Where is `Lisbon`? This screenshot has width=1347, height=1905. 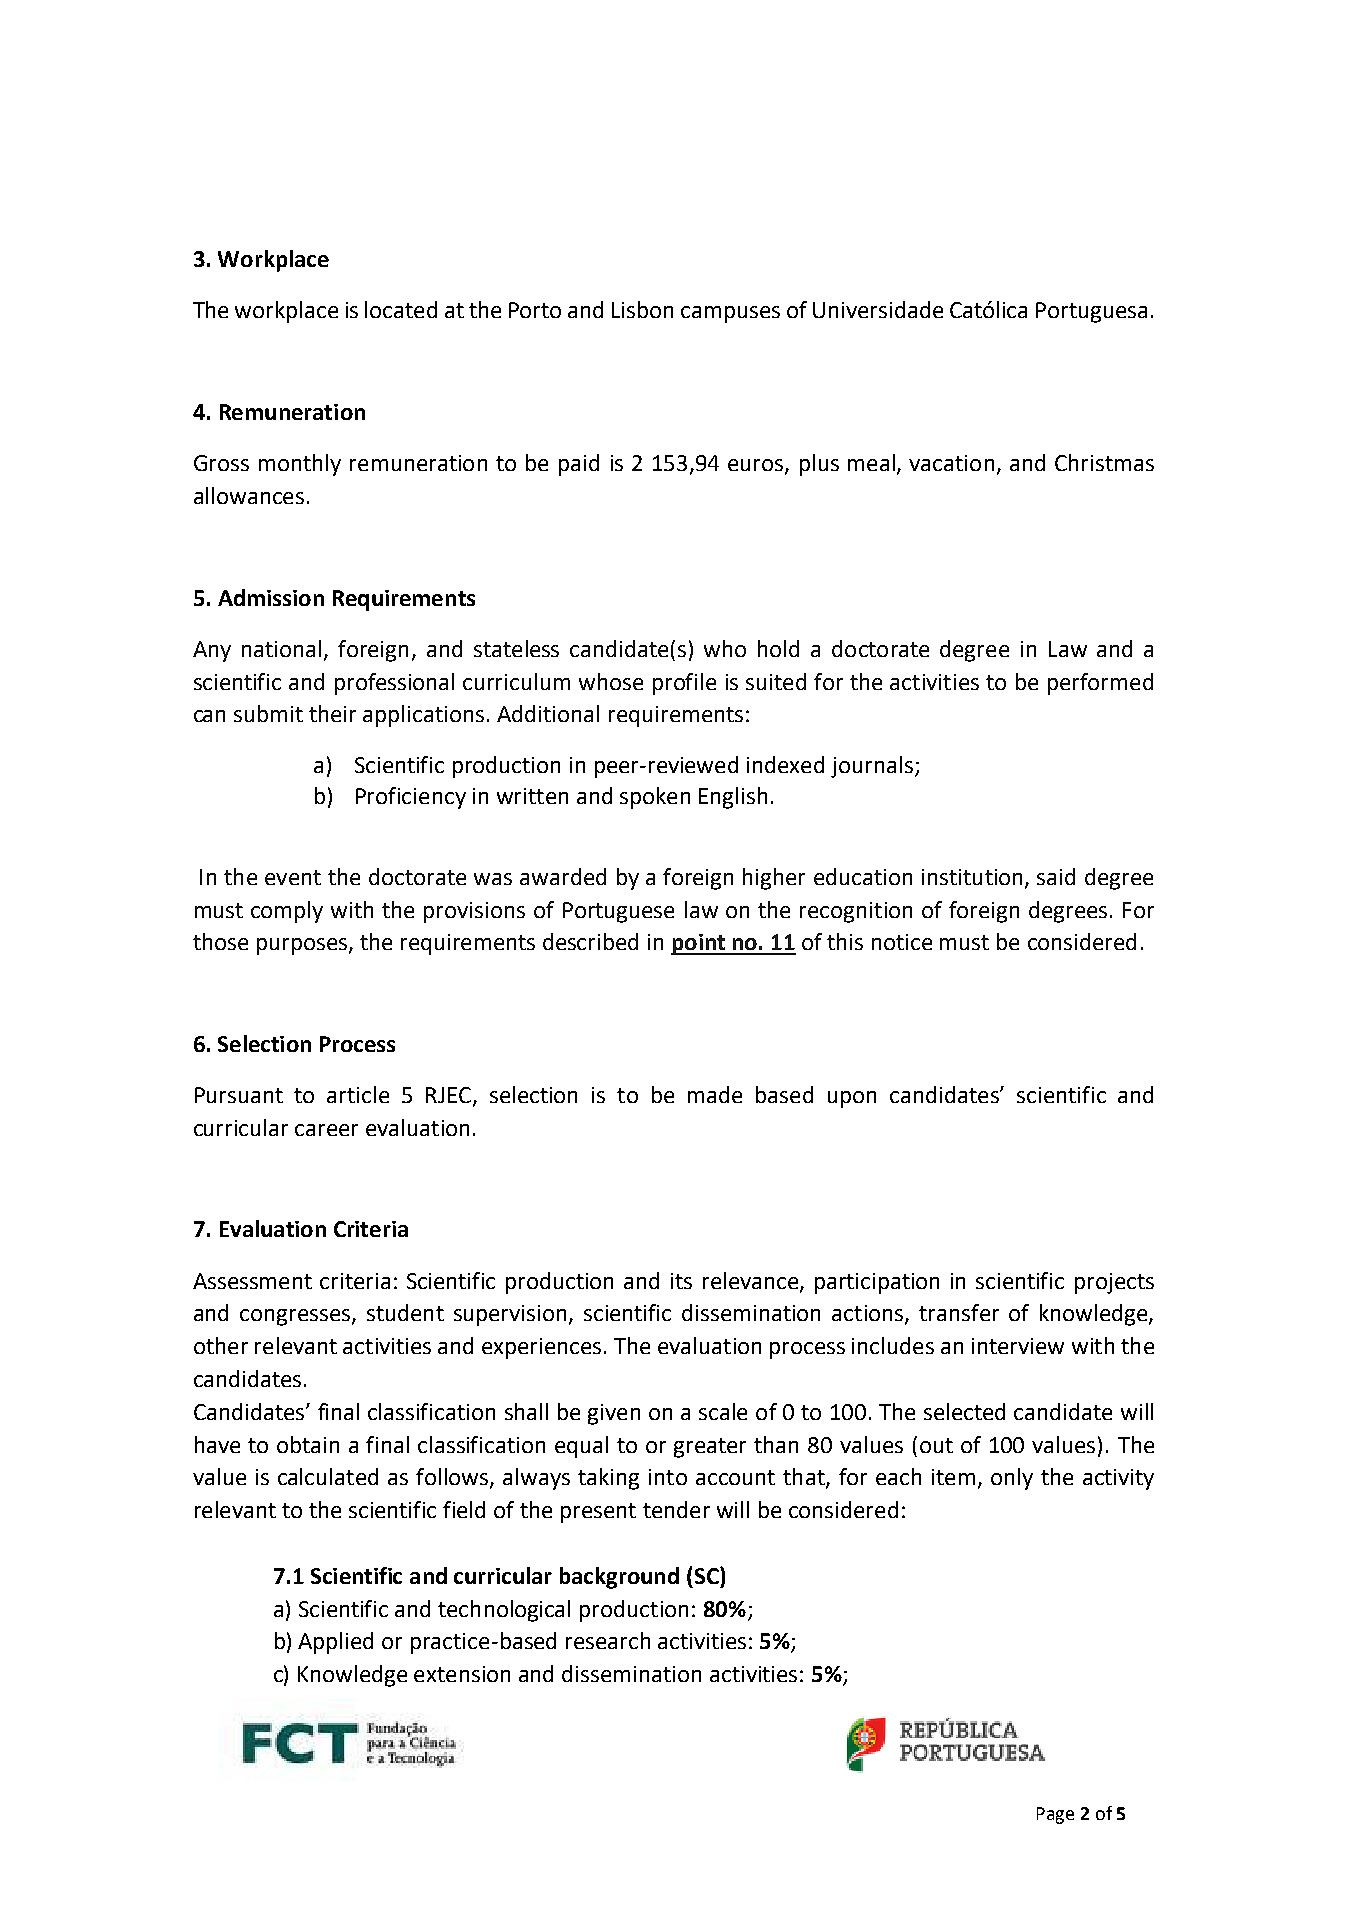 Lisbon is located at coordinates (642, 309).
